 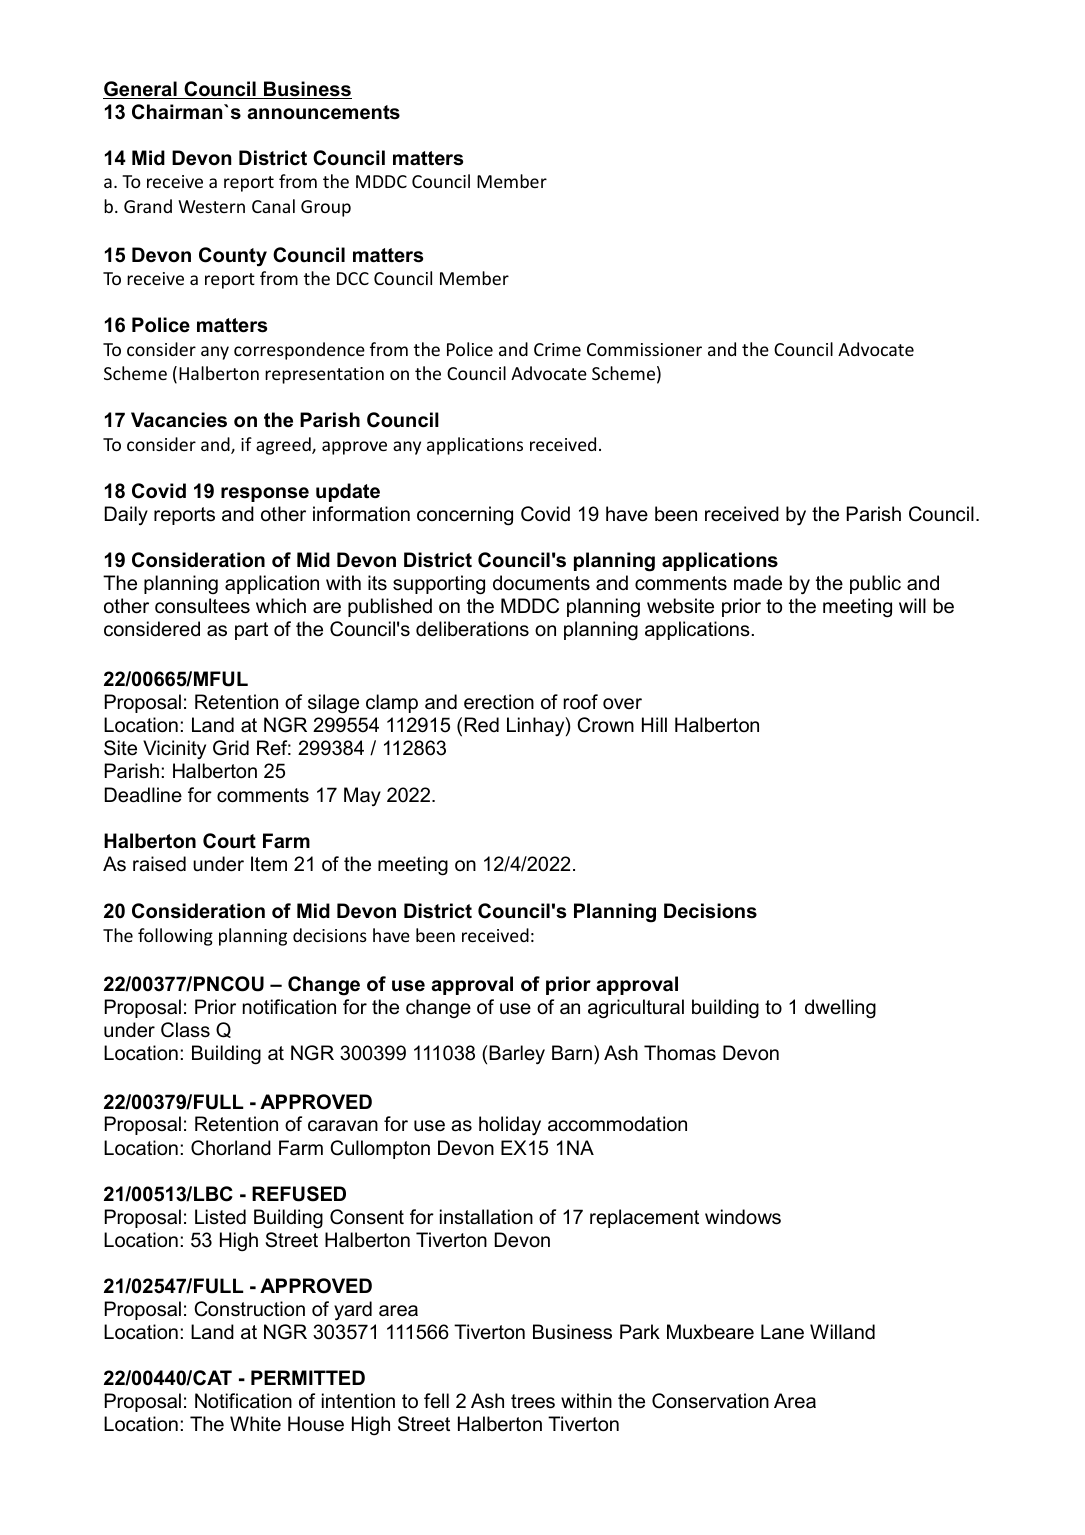 What do you see at coordinates (255, 1424) in the document?
I see `White` at bounding box center [255, 1424].
